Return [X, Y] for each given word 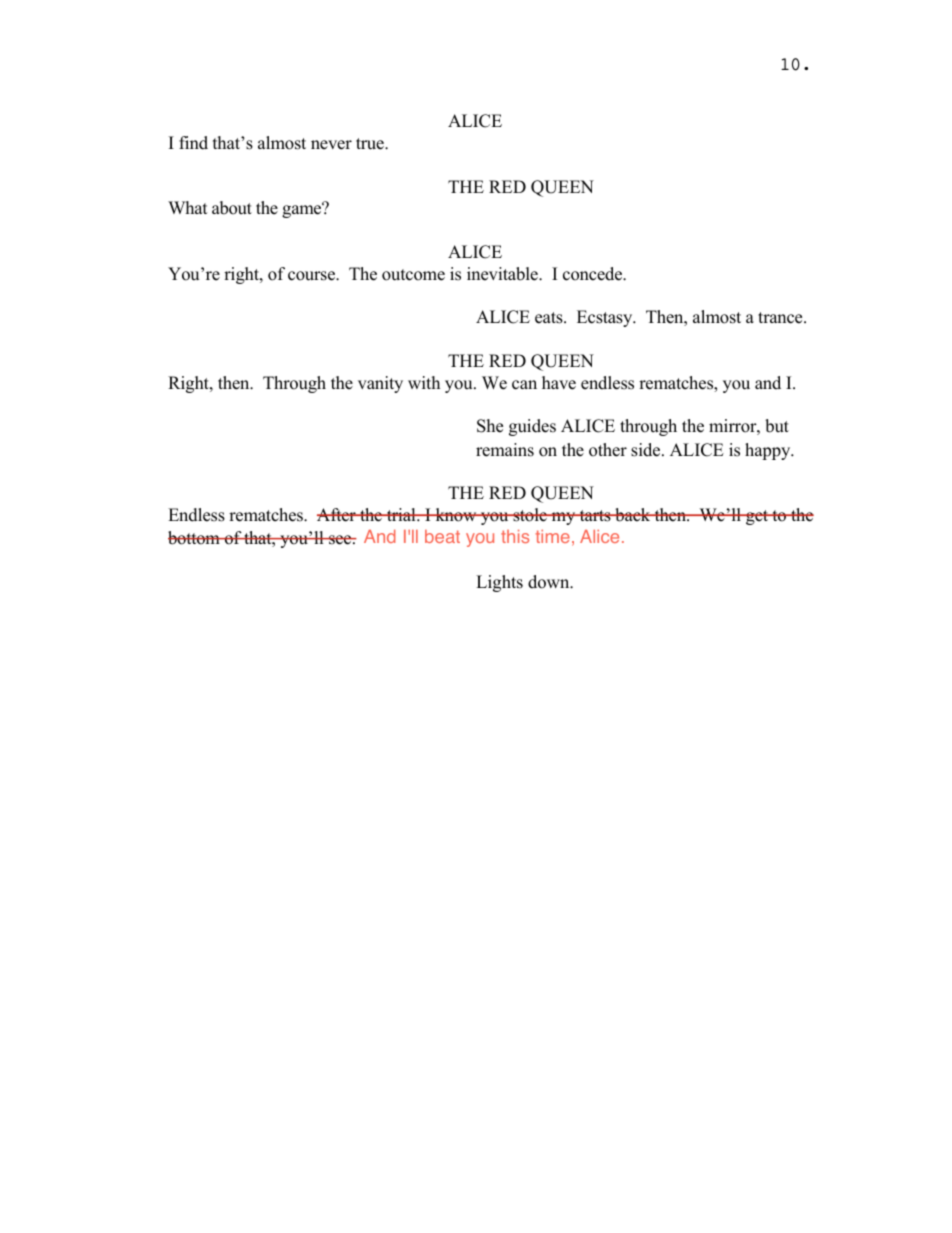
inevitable [503, 274]
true [371, 144]
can [524, 385]
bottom [195, 538]
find [193, 143]
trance [781, 318]
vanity [380, 384]
